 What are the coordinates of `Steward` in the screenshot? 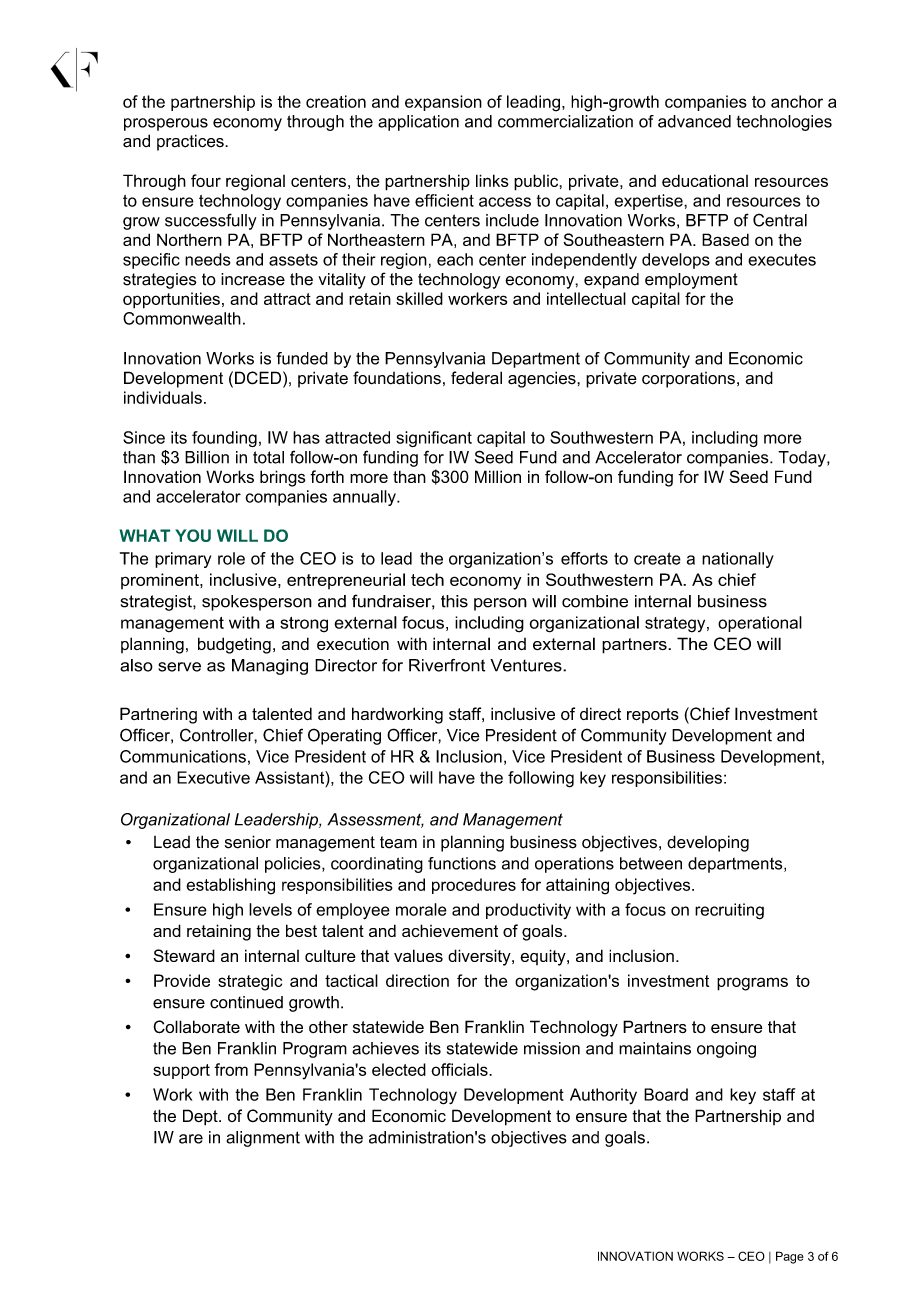 It's located at (184, 955).
